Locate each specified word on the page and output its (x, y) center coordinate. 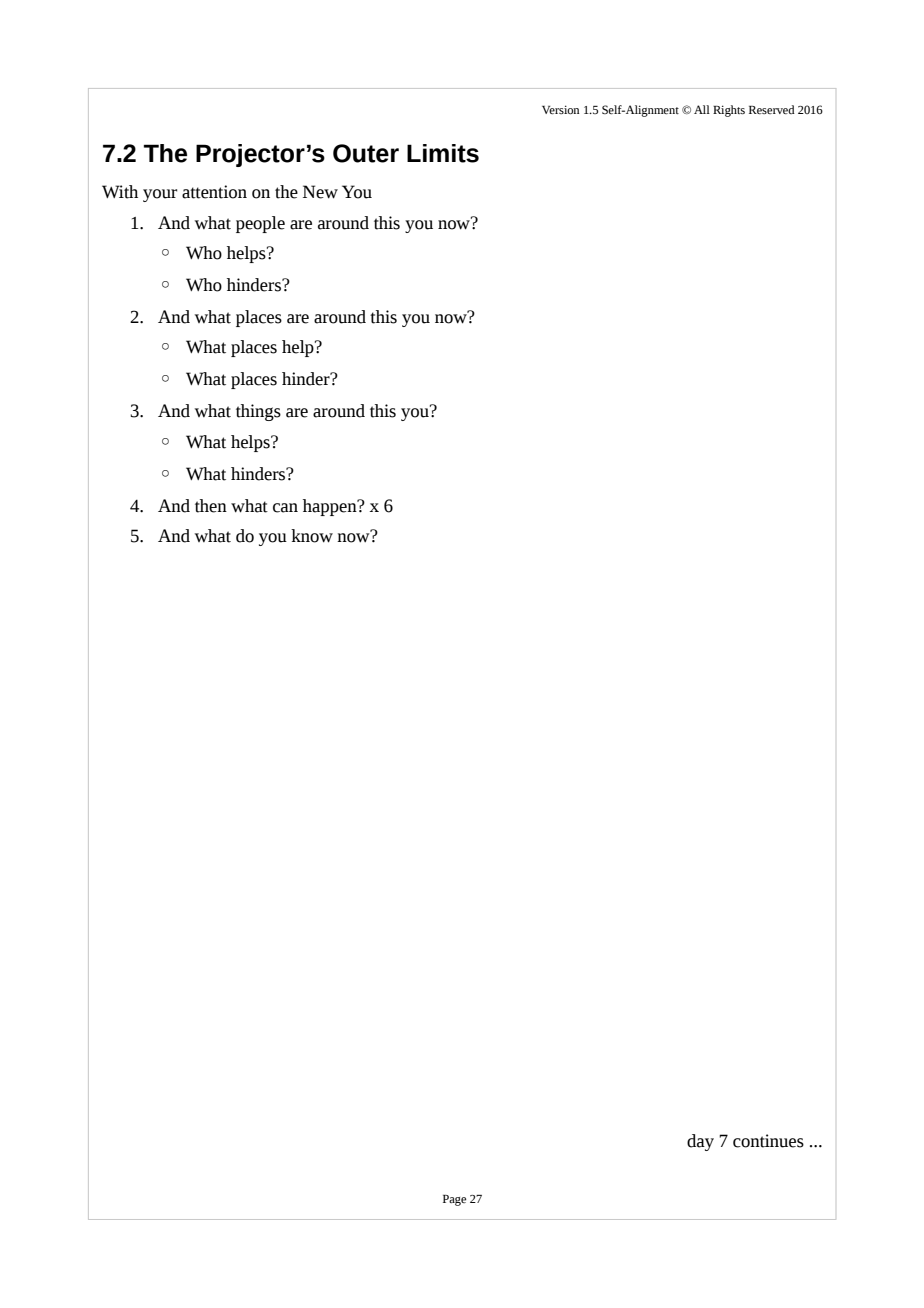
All (702, 109)
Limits (443, 153)
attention (214, 192)
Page (454, 1200)
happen (331, 507)
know (312, 536)
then (211, 506)
